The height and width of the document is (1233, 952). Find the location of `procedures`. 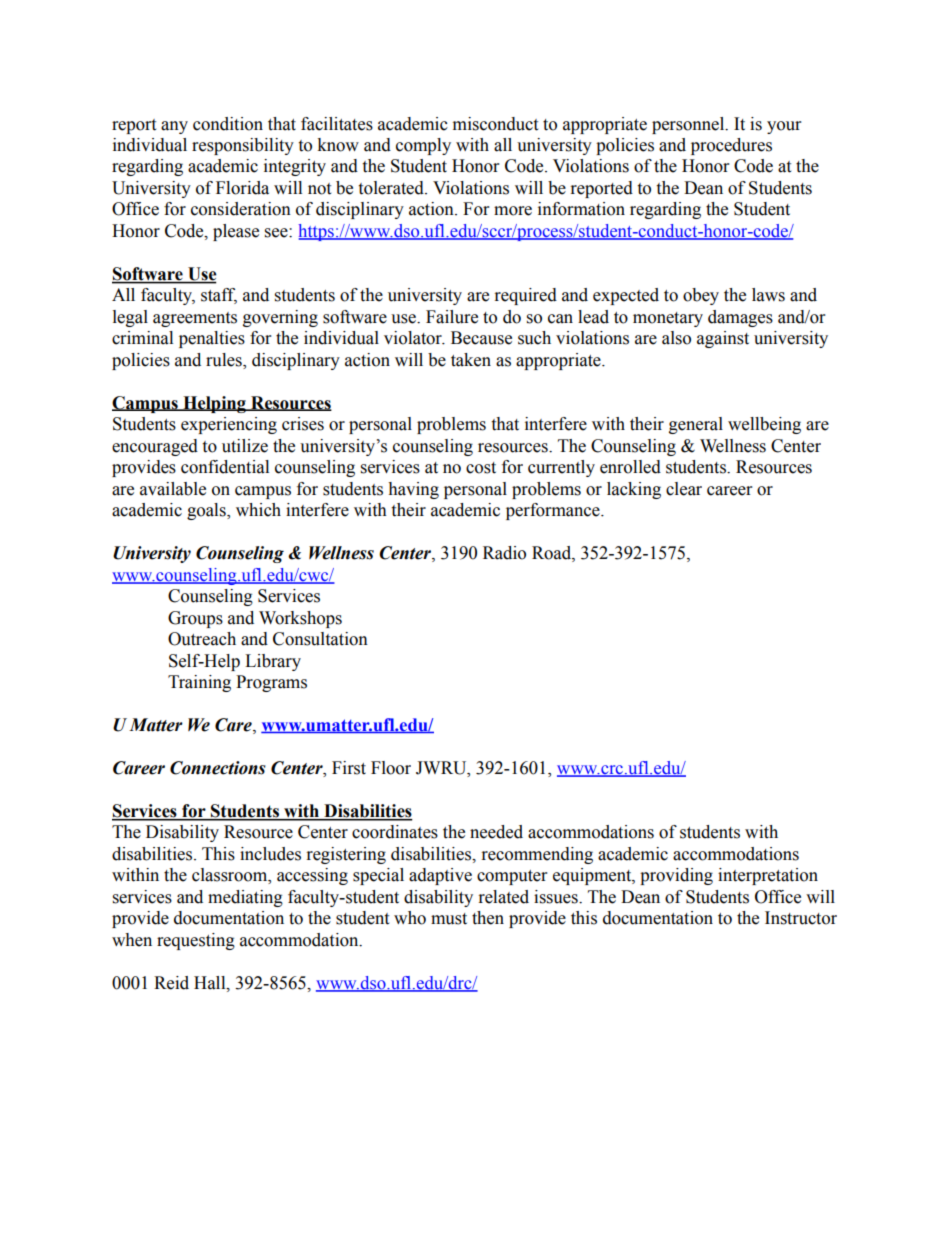

procedures is located at coordinates (731, 146).
